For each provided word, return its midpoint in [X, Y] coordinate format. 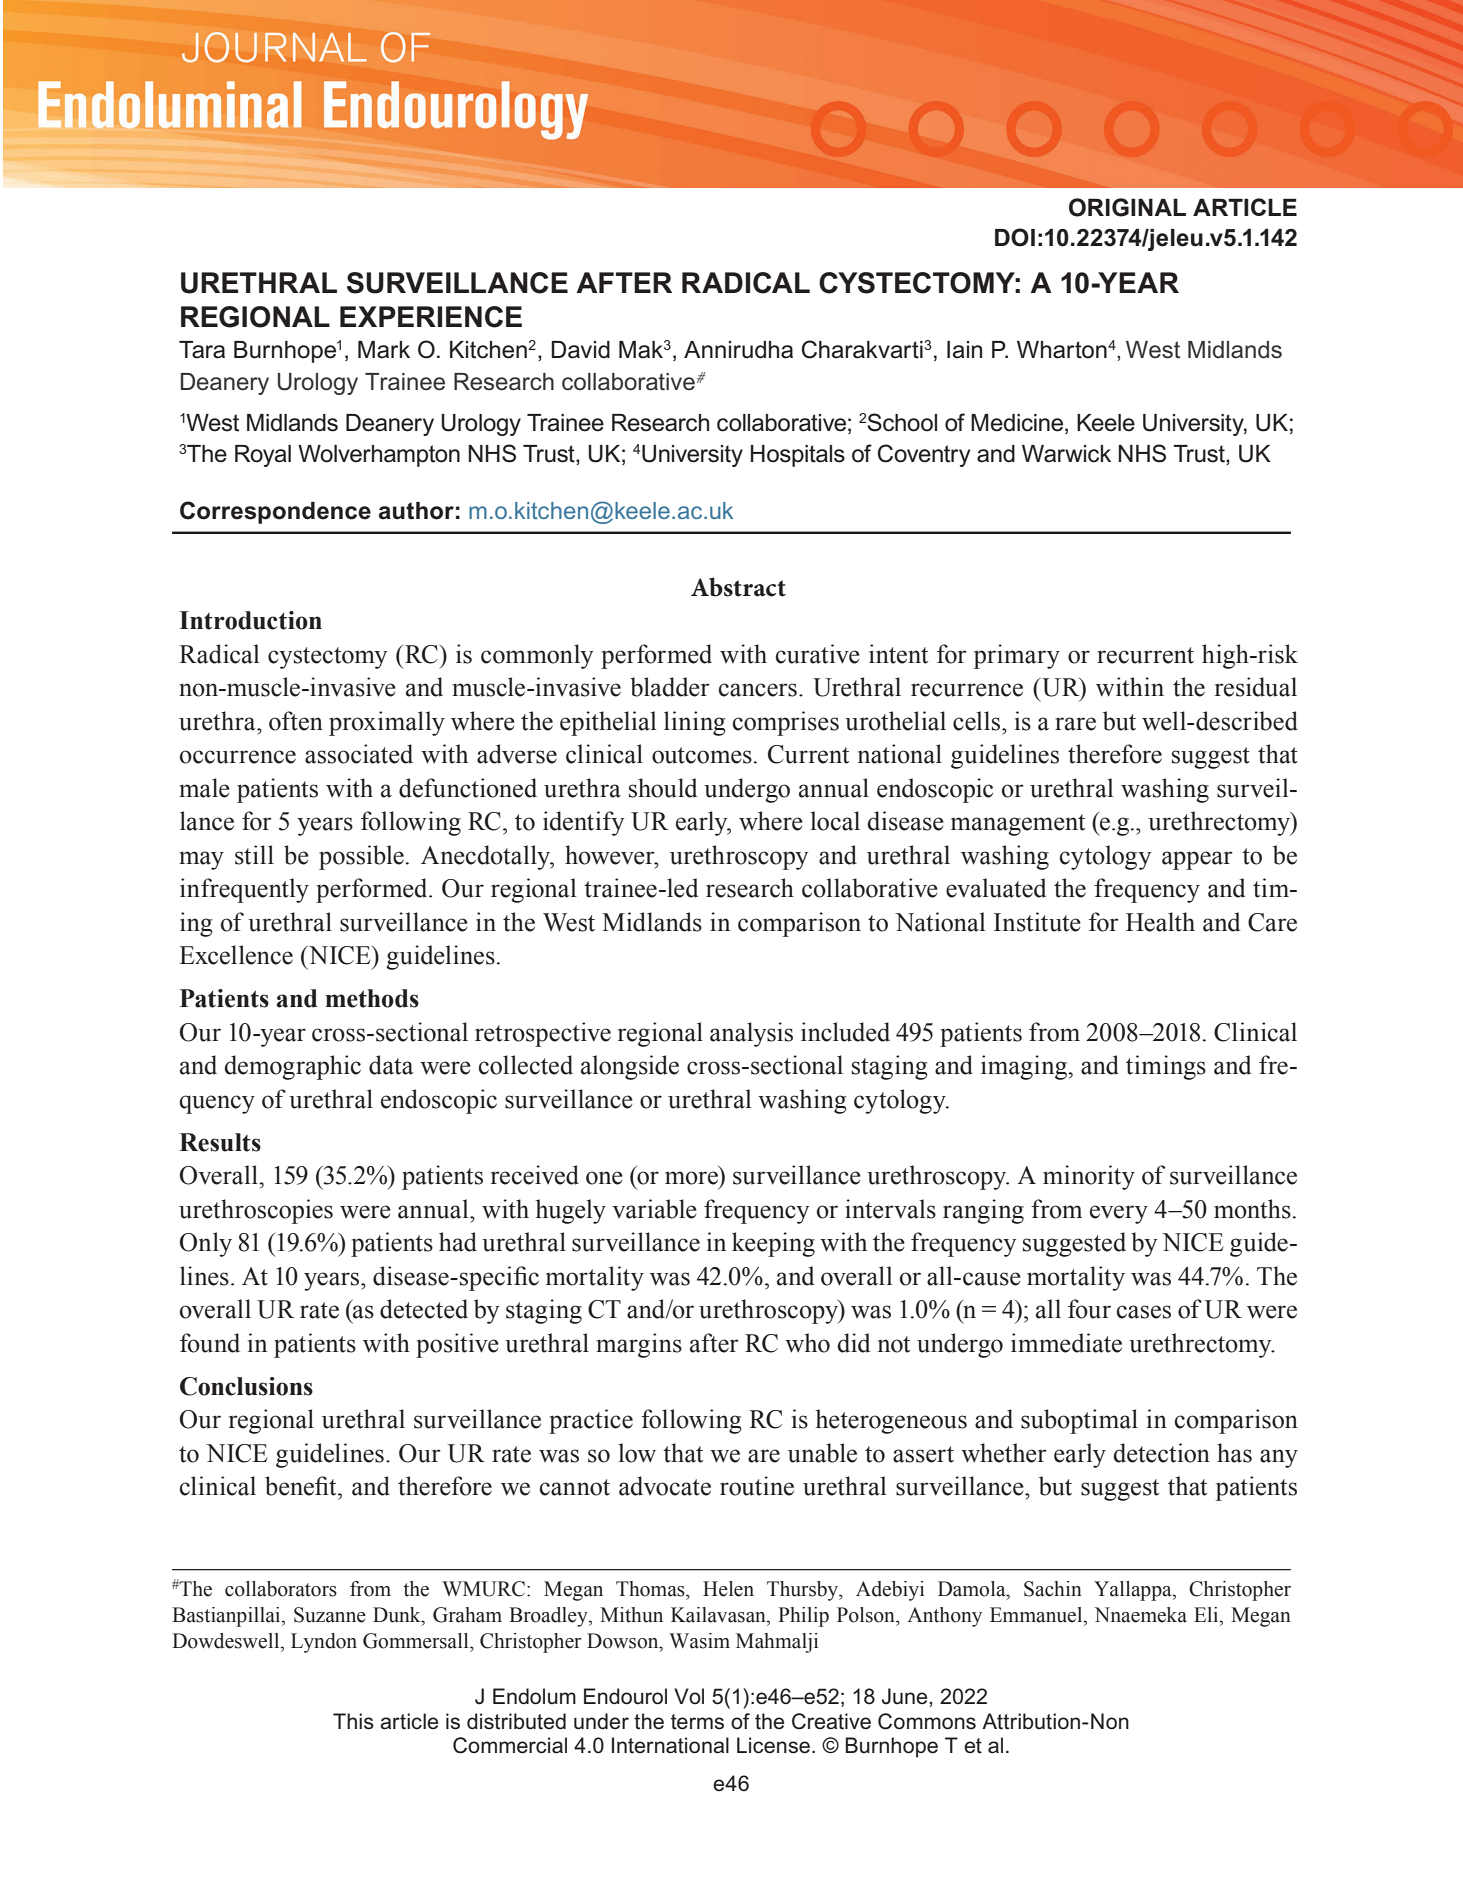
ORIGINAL [1127, 207]
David [580, 350]
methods [372, 998]
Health [1160, 922]
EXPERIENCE [431, 317]
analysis [751, 1034]
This [353, 1721]
